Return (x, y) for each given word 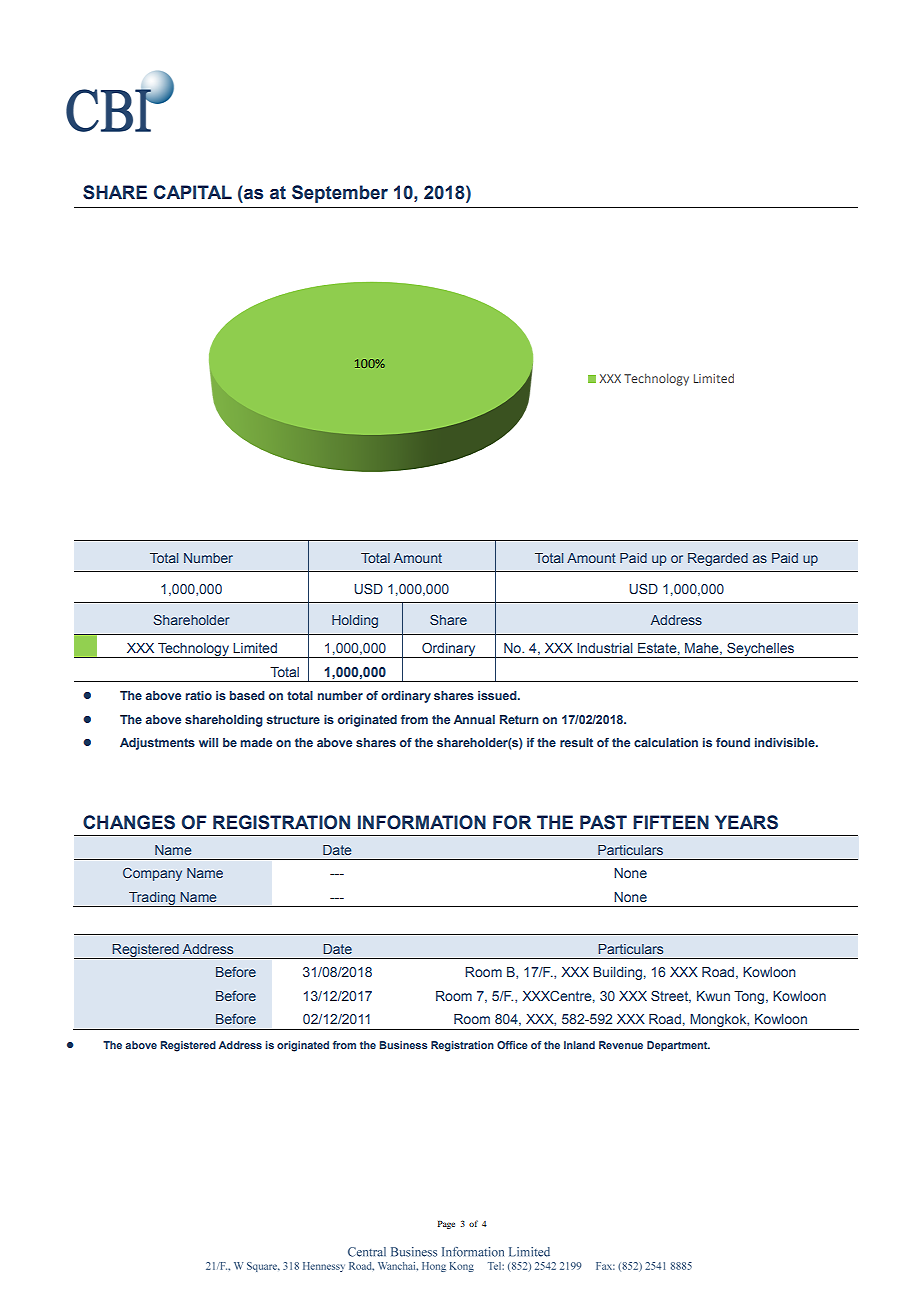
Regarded (718, 559)
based (247, 695)
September (340, 194)
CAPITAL (193, 192)
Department (678, 1046)
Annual (474, 719)
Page (446, 1224)
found (733, 742)
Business (403, 1045)
